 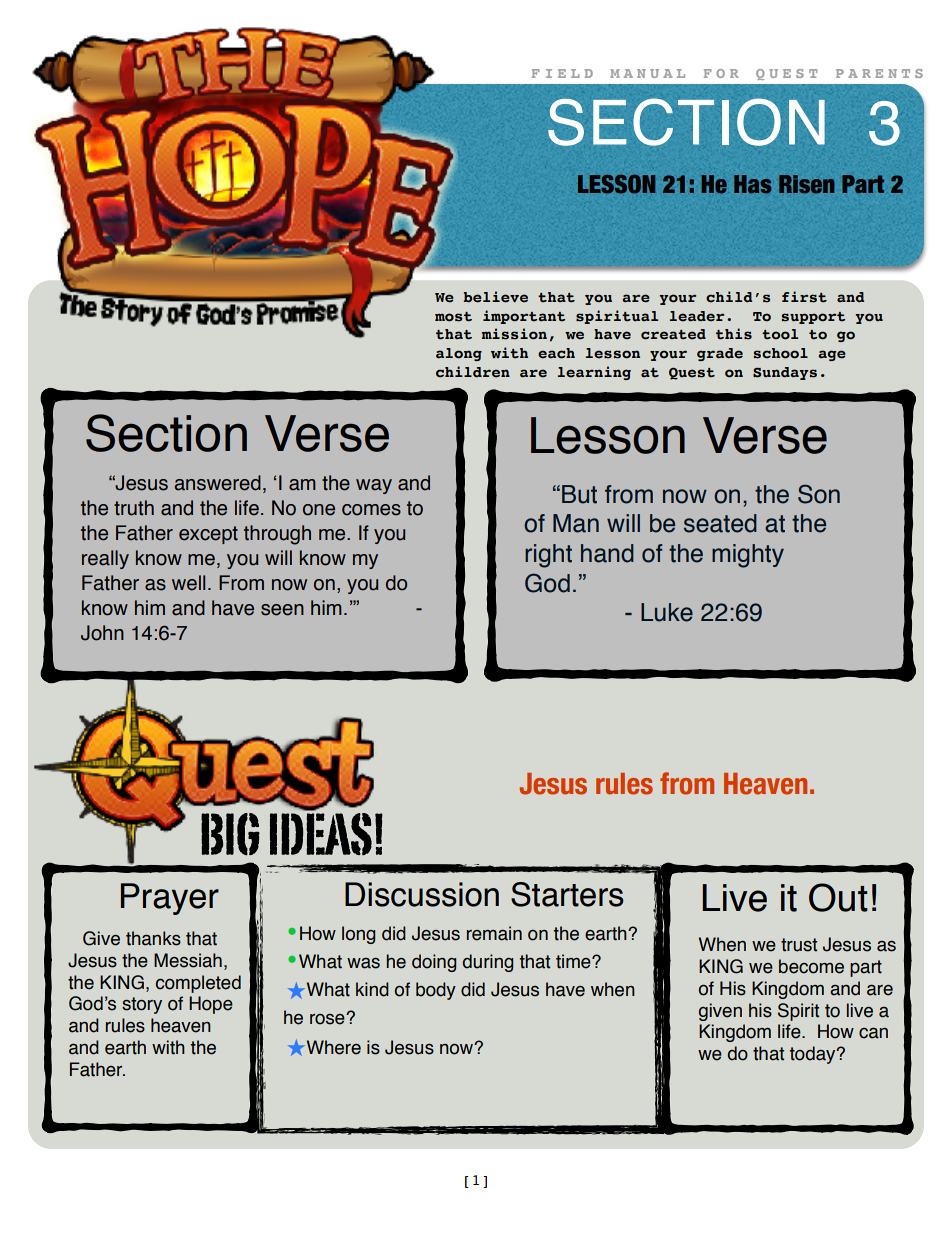 I want to click on answered, so click(x=218, y=483).
